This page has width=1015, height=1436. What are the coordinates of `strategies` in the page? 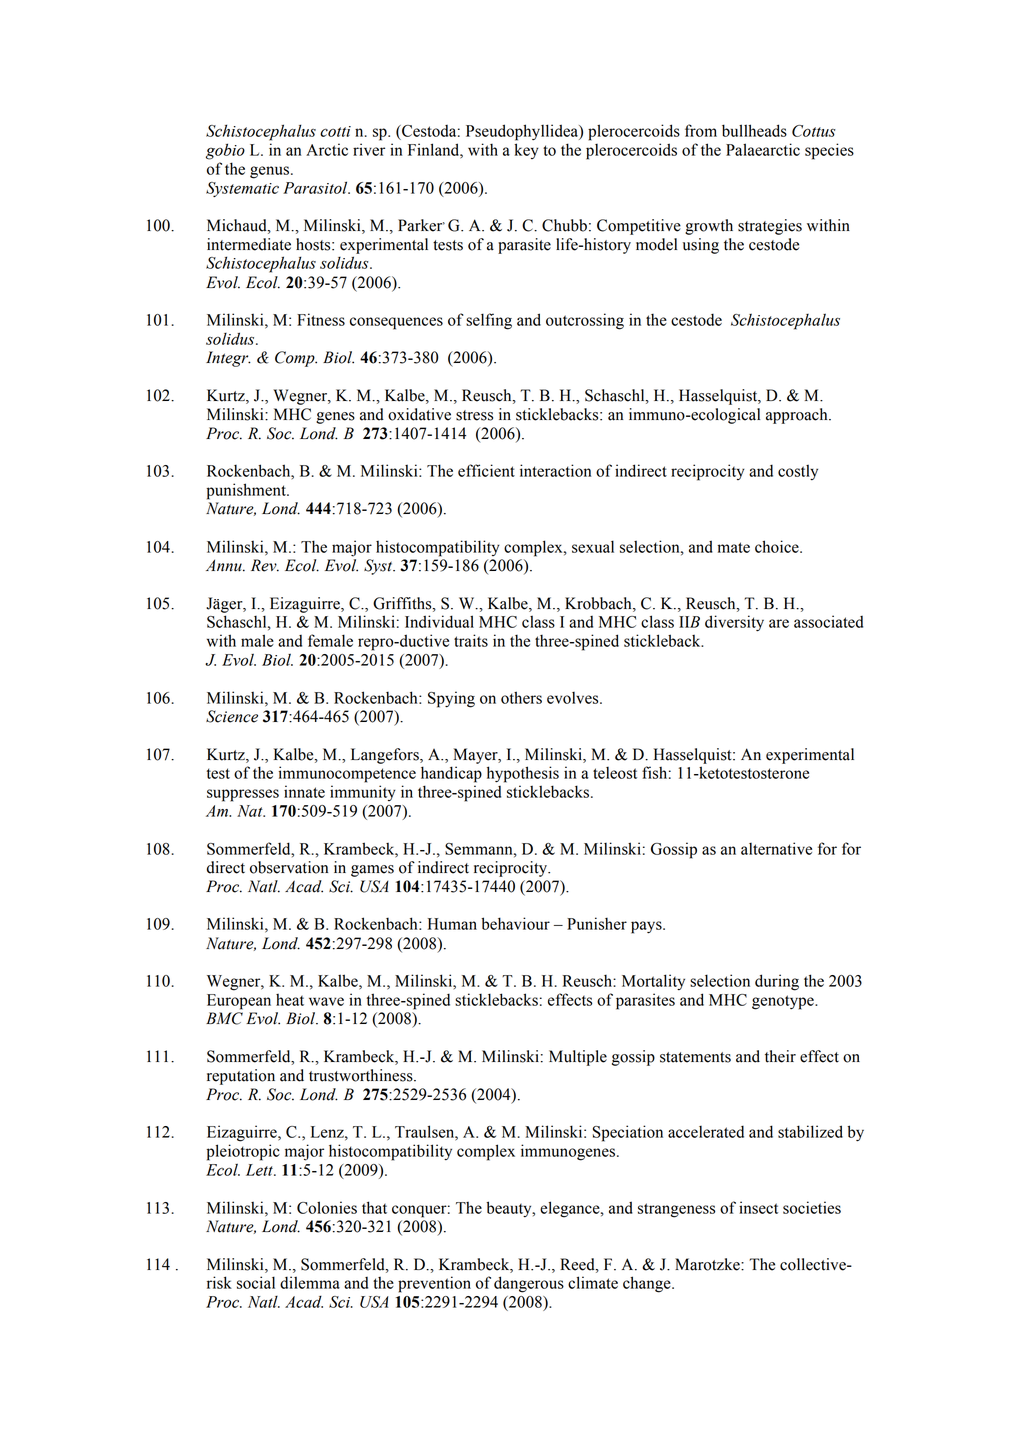 It's located at (770, 227).
